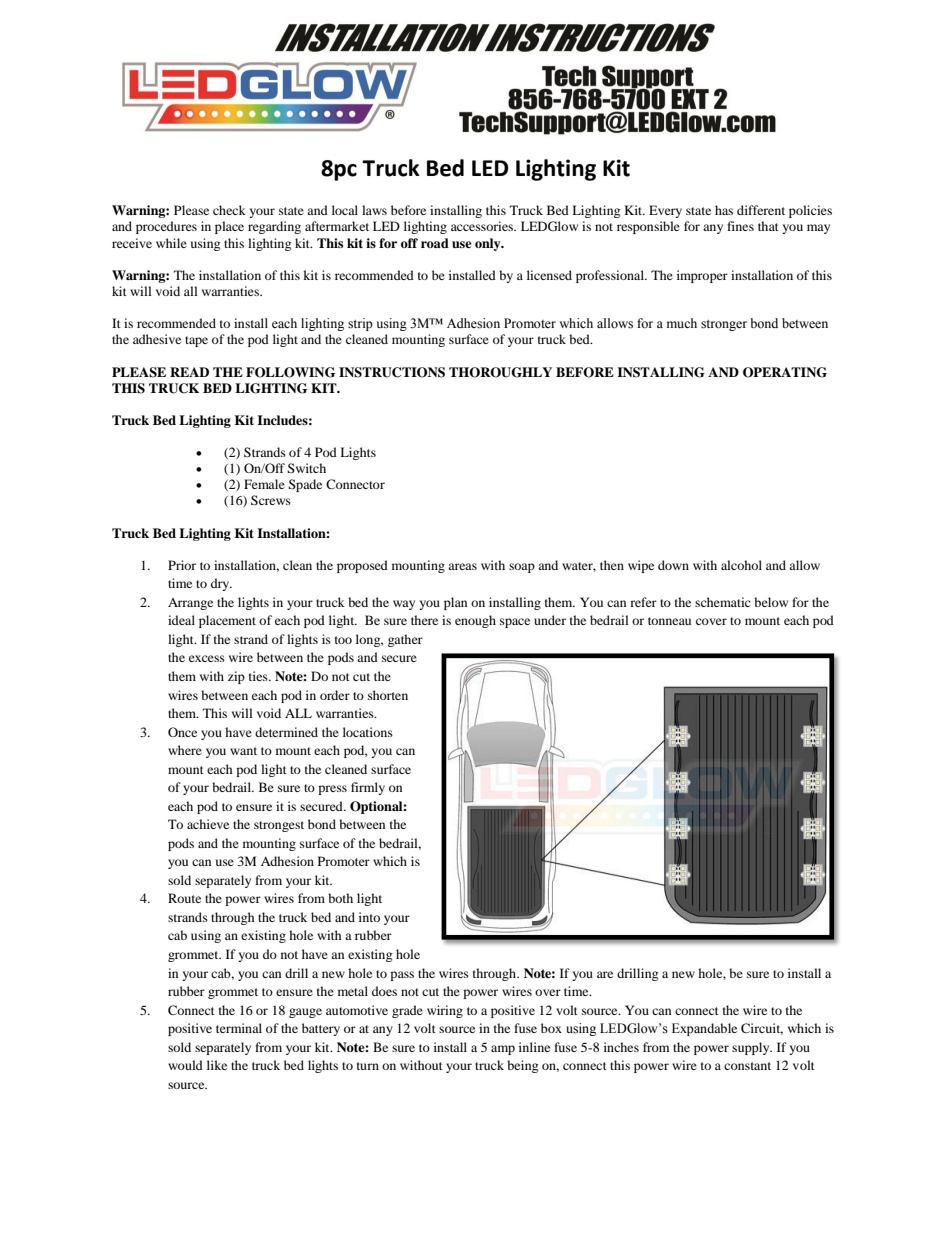 This screenshot has width=952, height=1233. I want to click on firmly, so click(368, 788).
